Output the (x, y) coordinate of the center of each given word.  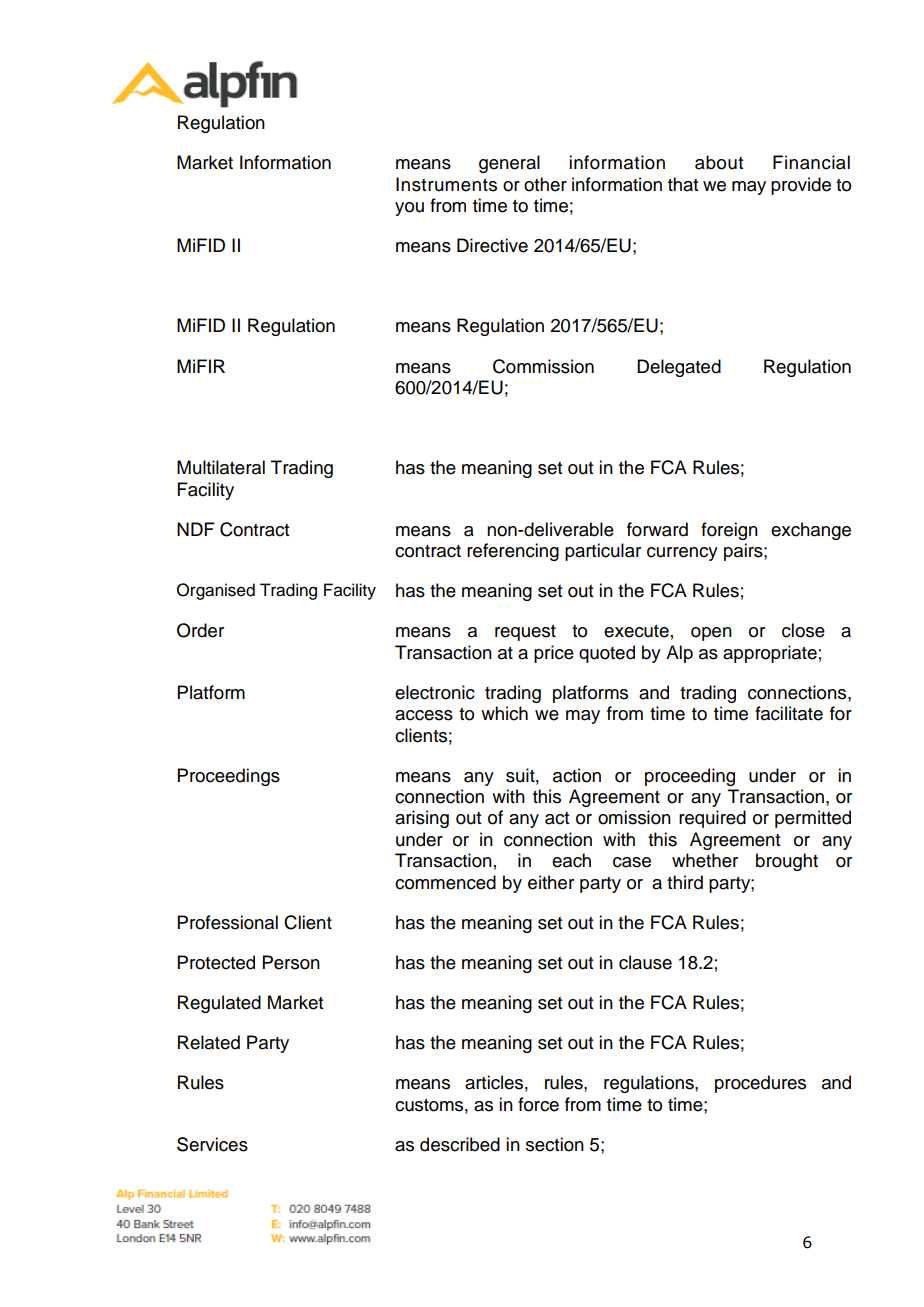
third (685, 882)
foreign (729, 531)
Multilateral (221, 467)
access (424, 715)
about (719, 162)
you (409, 209)
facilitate (789, 713)
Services (212, 1144)
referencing (513, 552)
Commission (543, 366)
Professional (228, 922)
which (504, 713)
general (509, 164)
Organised (216, 591)
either (551, 882)
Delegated (679, 368)
